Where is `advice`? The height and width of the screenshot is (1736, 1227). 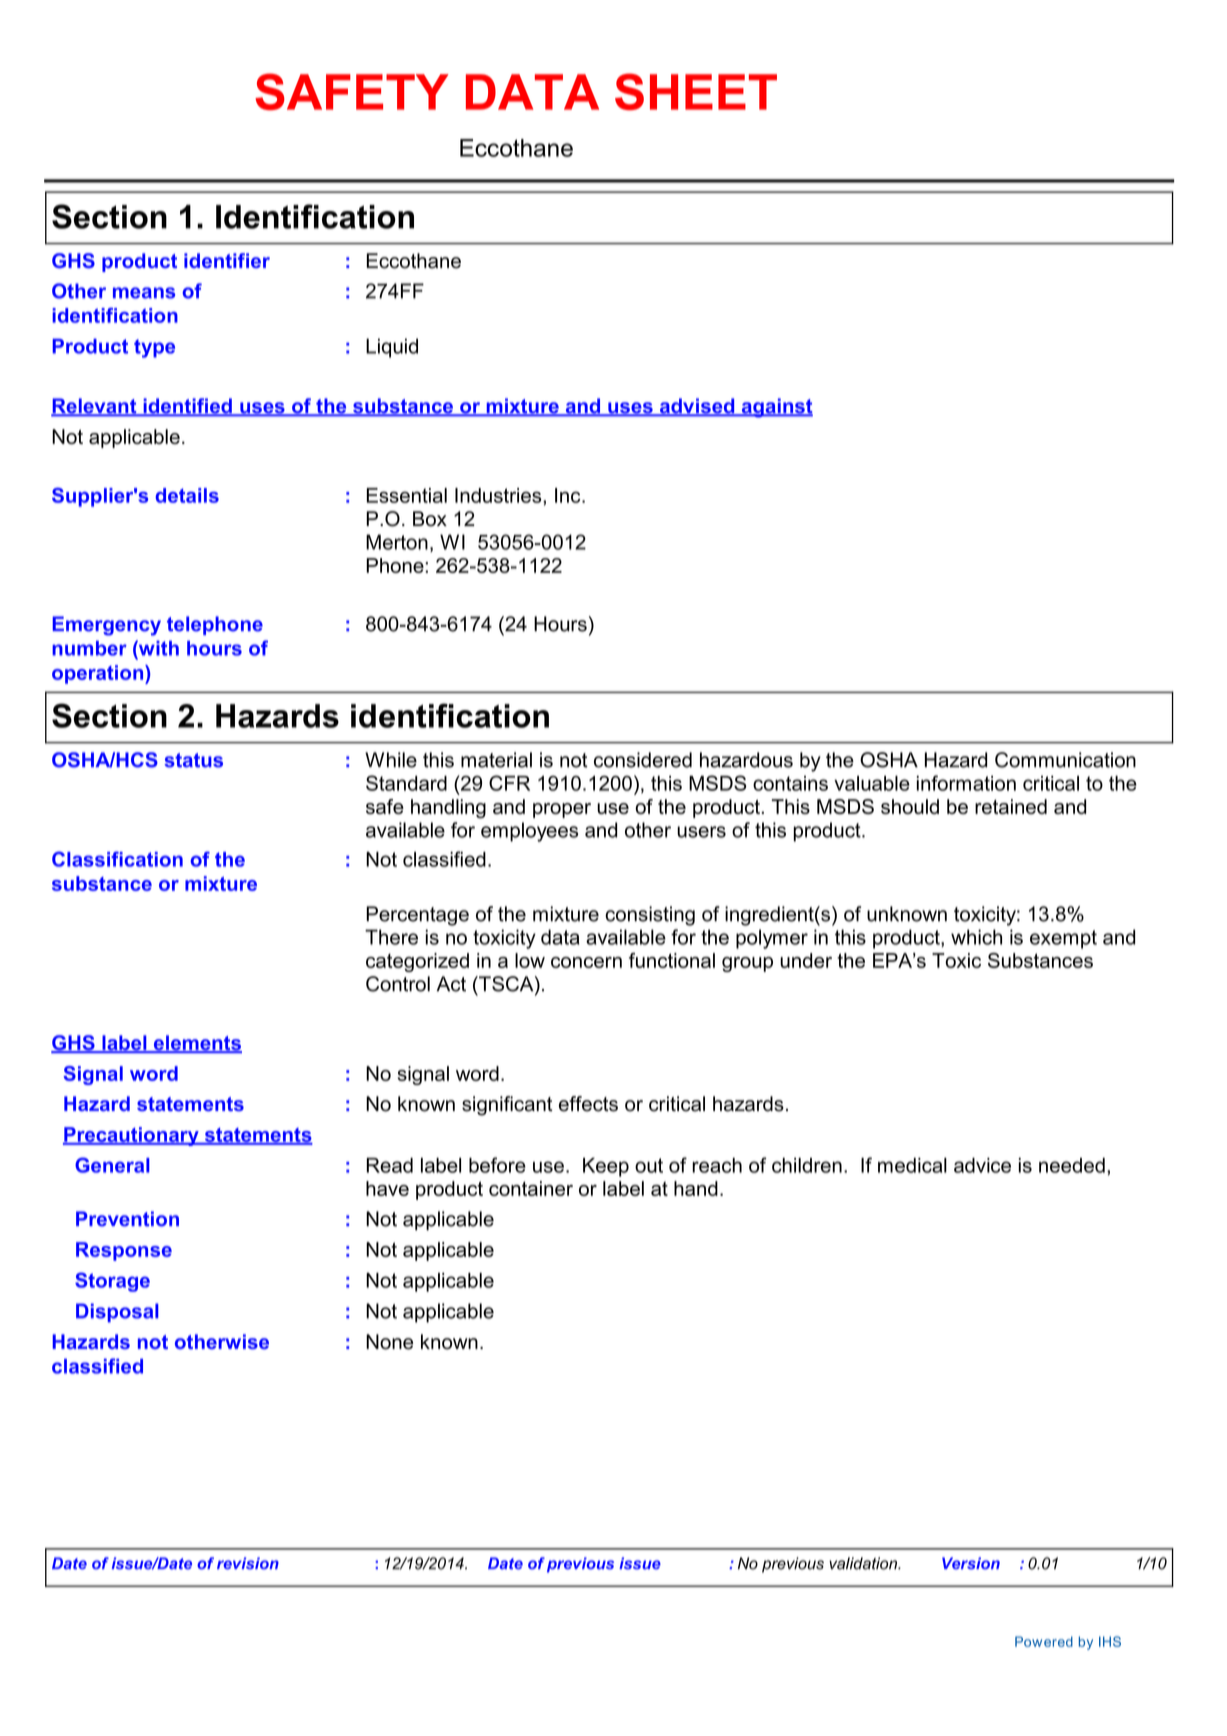 advice is located at coordinates (982, 1165).
